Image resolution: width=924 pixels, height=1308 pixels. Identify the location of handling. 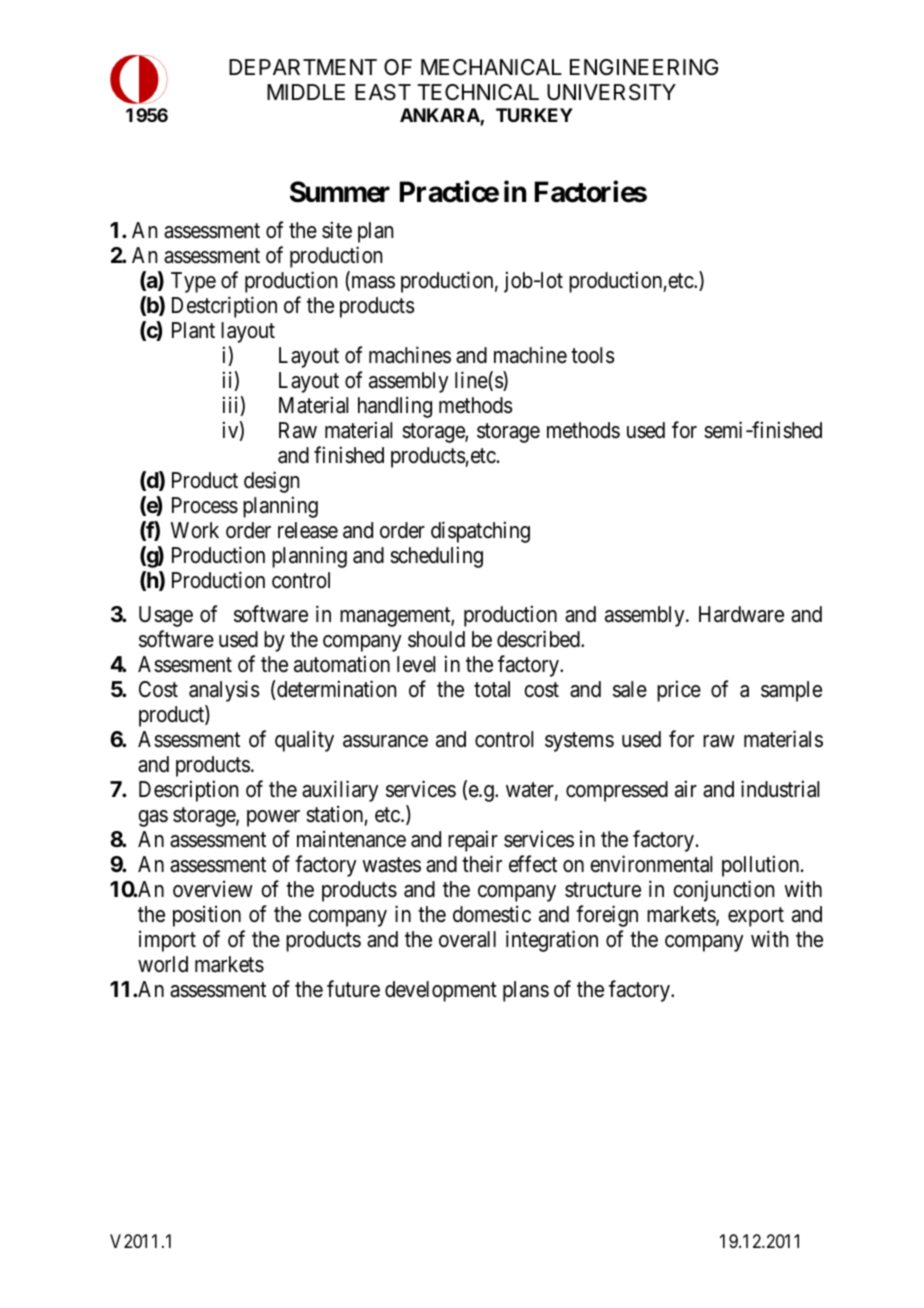
(395, 407).
